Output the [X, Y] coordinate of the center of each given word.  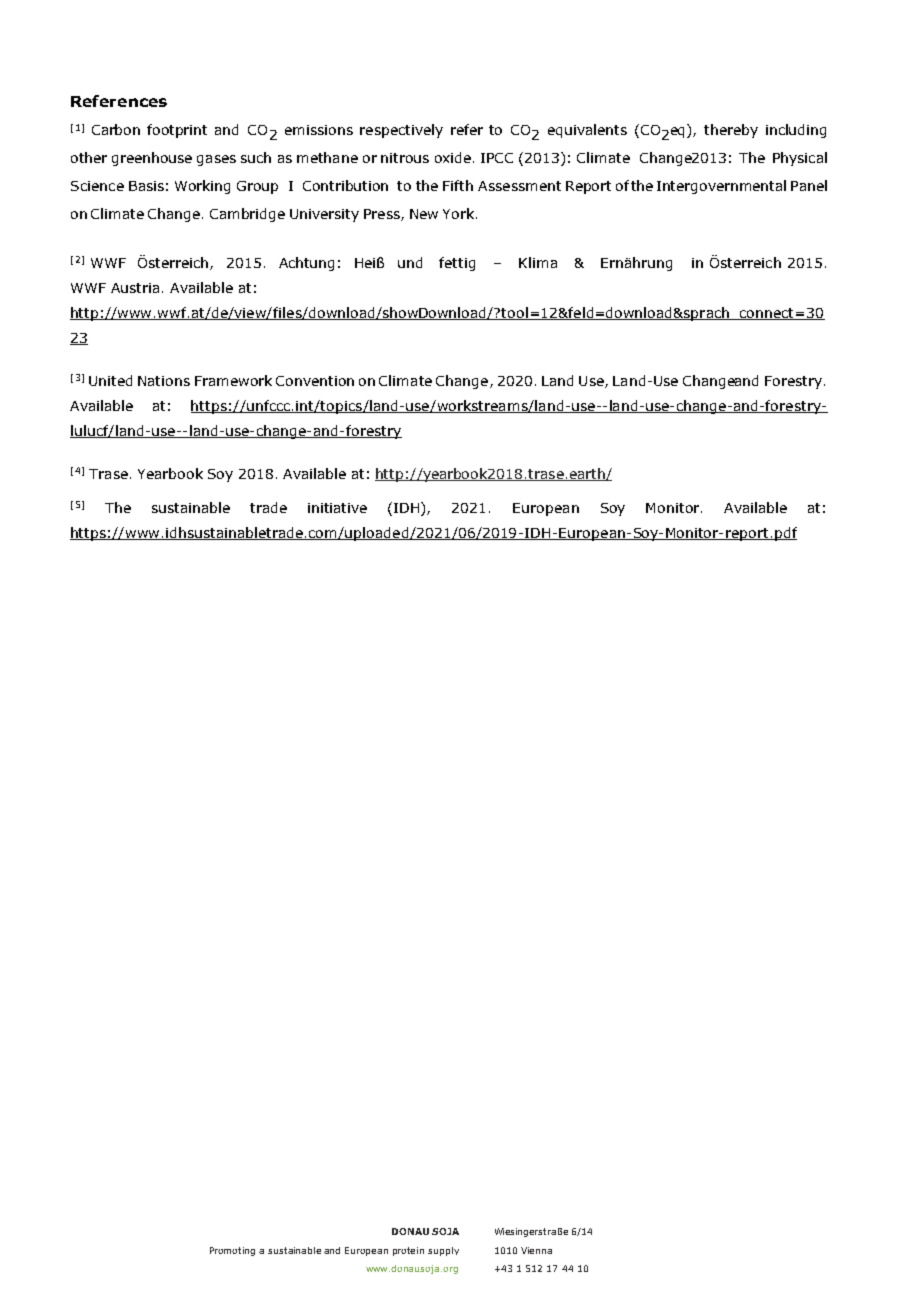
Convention [315, 381]
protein [408, 1251]
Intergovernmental [721, 187]
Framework [233, 380]
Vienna [536, 1250]
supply [443, 1251]
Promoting [232, 1251]
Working [202, 187]
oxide [453, 157]
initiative [337, 508]
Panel [809, 185]
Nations [164, 381]
